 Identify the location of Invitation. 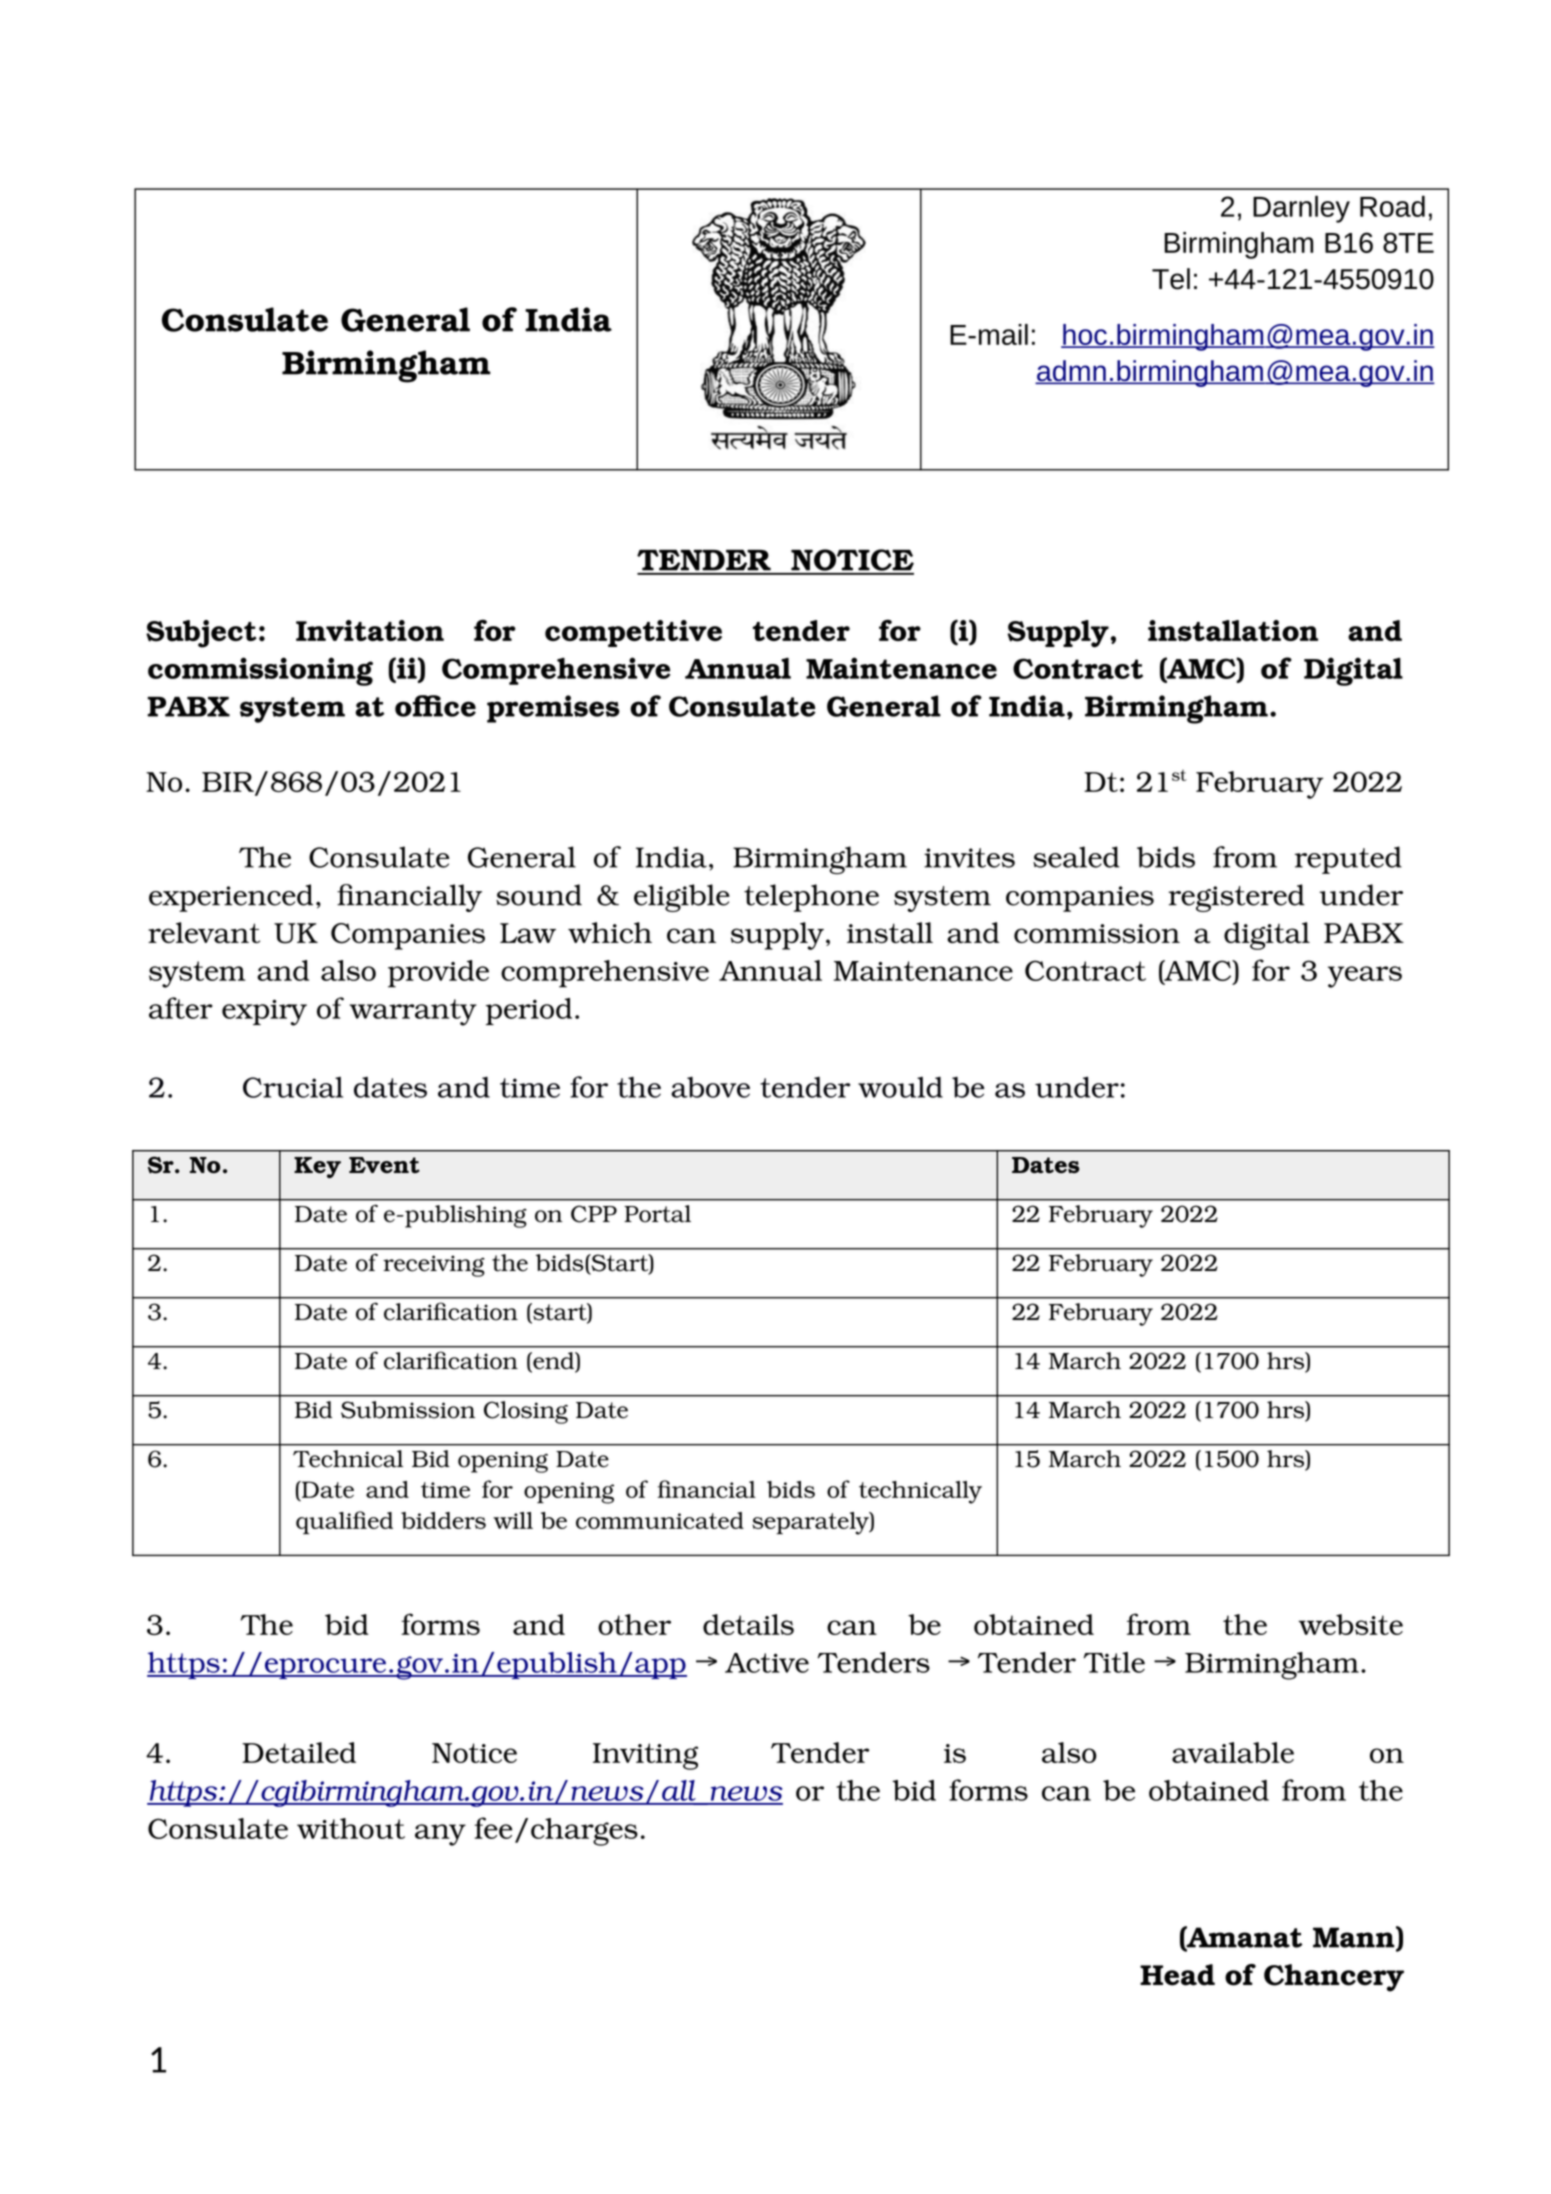
(370, 630).
